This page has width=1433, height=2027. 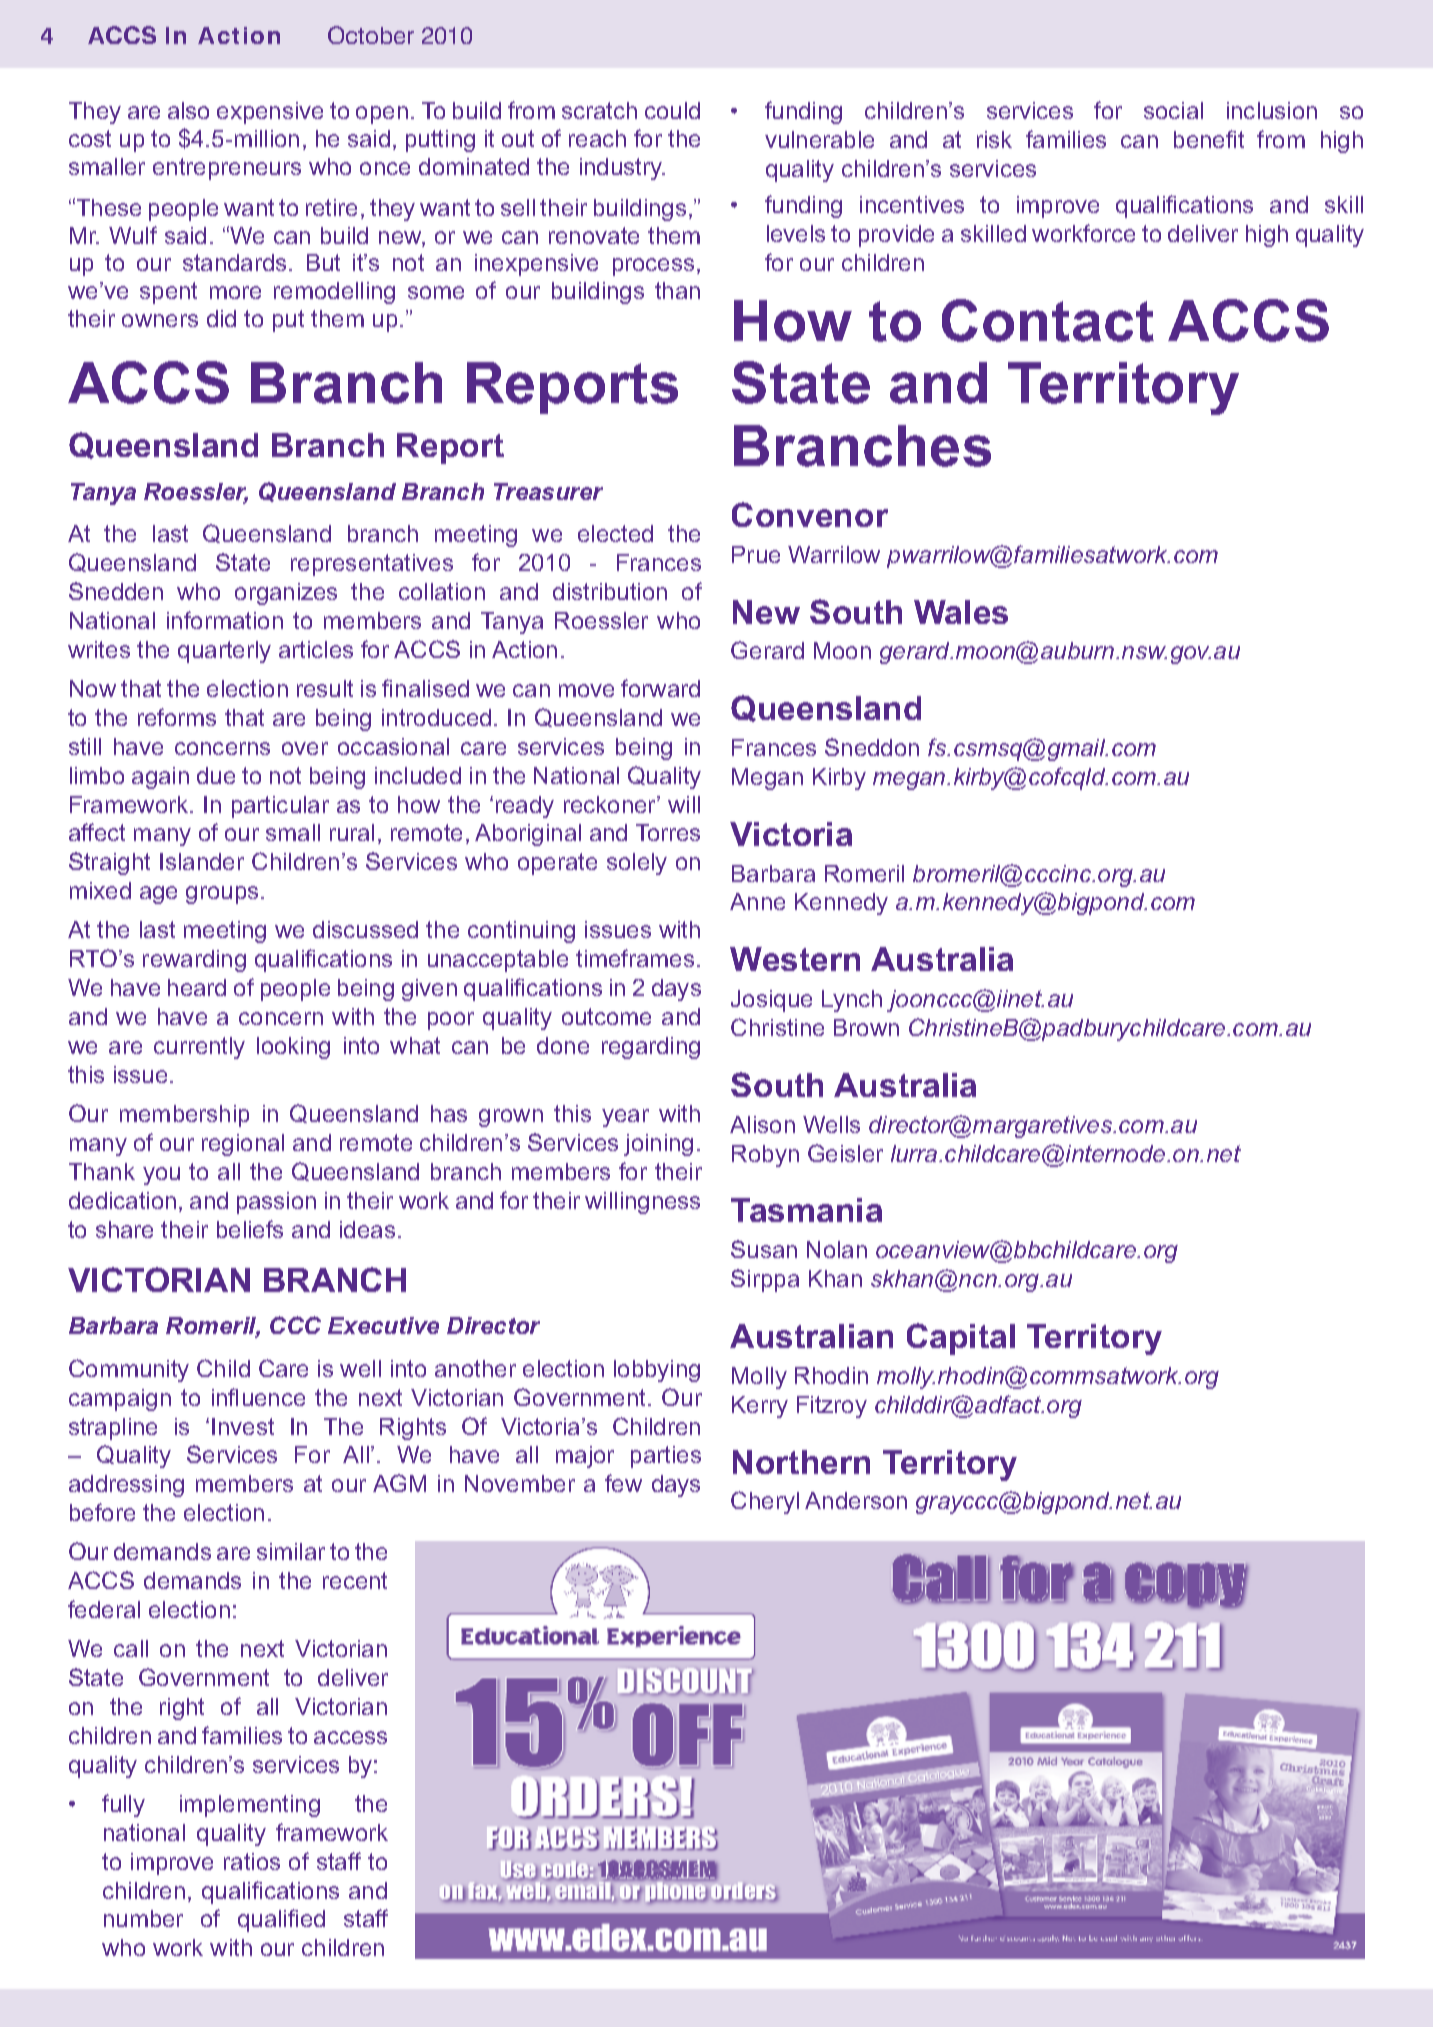 What do you see at coordinates (224, 652) in the page?
I see `quarterly` at bounding box center [224, 652].
